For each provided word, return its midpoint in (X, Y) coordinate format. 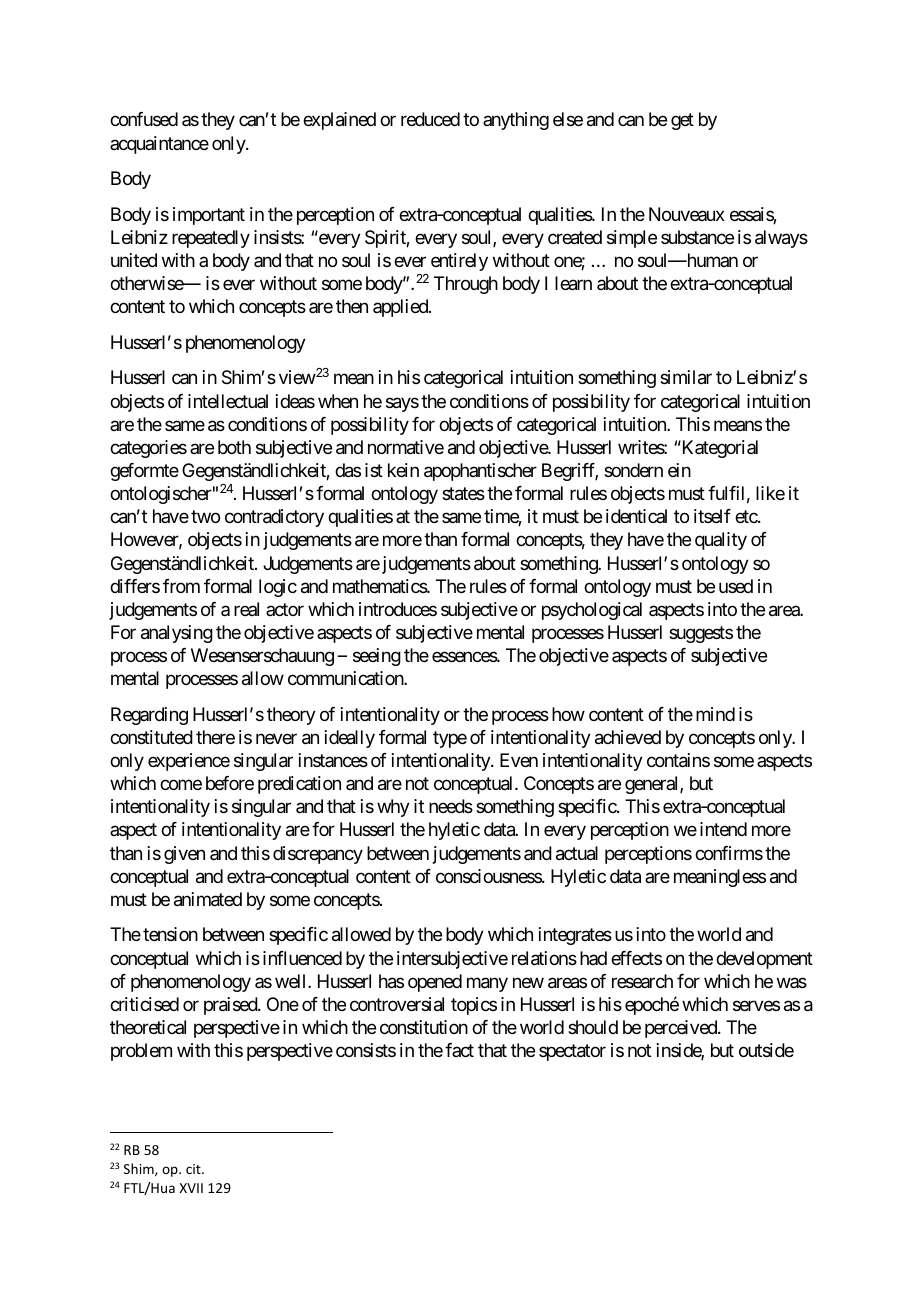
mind (715, 714)
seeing (377, 657)
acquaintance (159, 145)
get (682, 122)
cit (194, 1169)
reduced (430, 119)
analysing (177, 634)
